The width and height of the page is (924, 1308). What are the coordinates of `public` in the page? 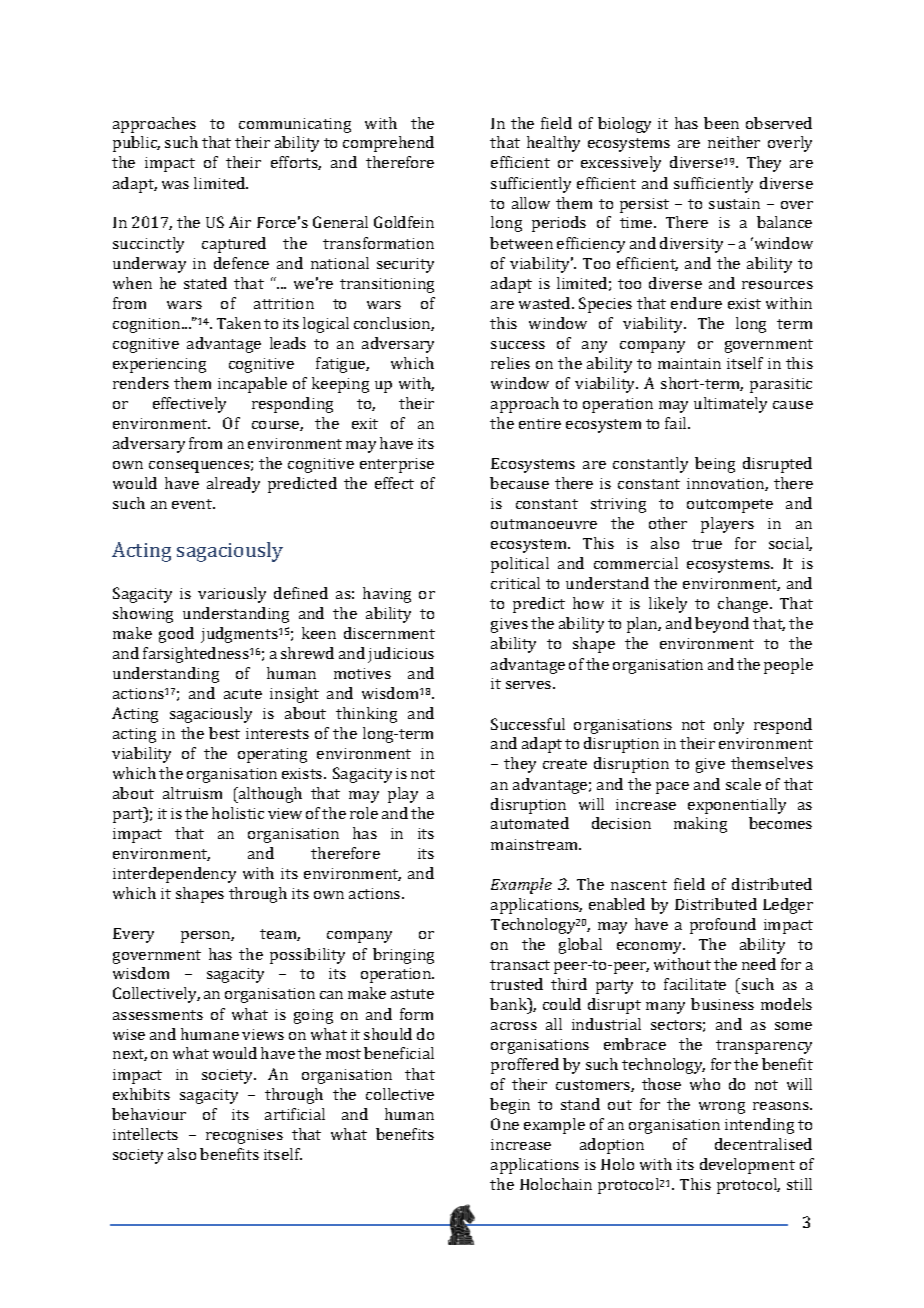 It's located at (136, 144).
